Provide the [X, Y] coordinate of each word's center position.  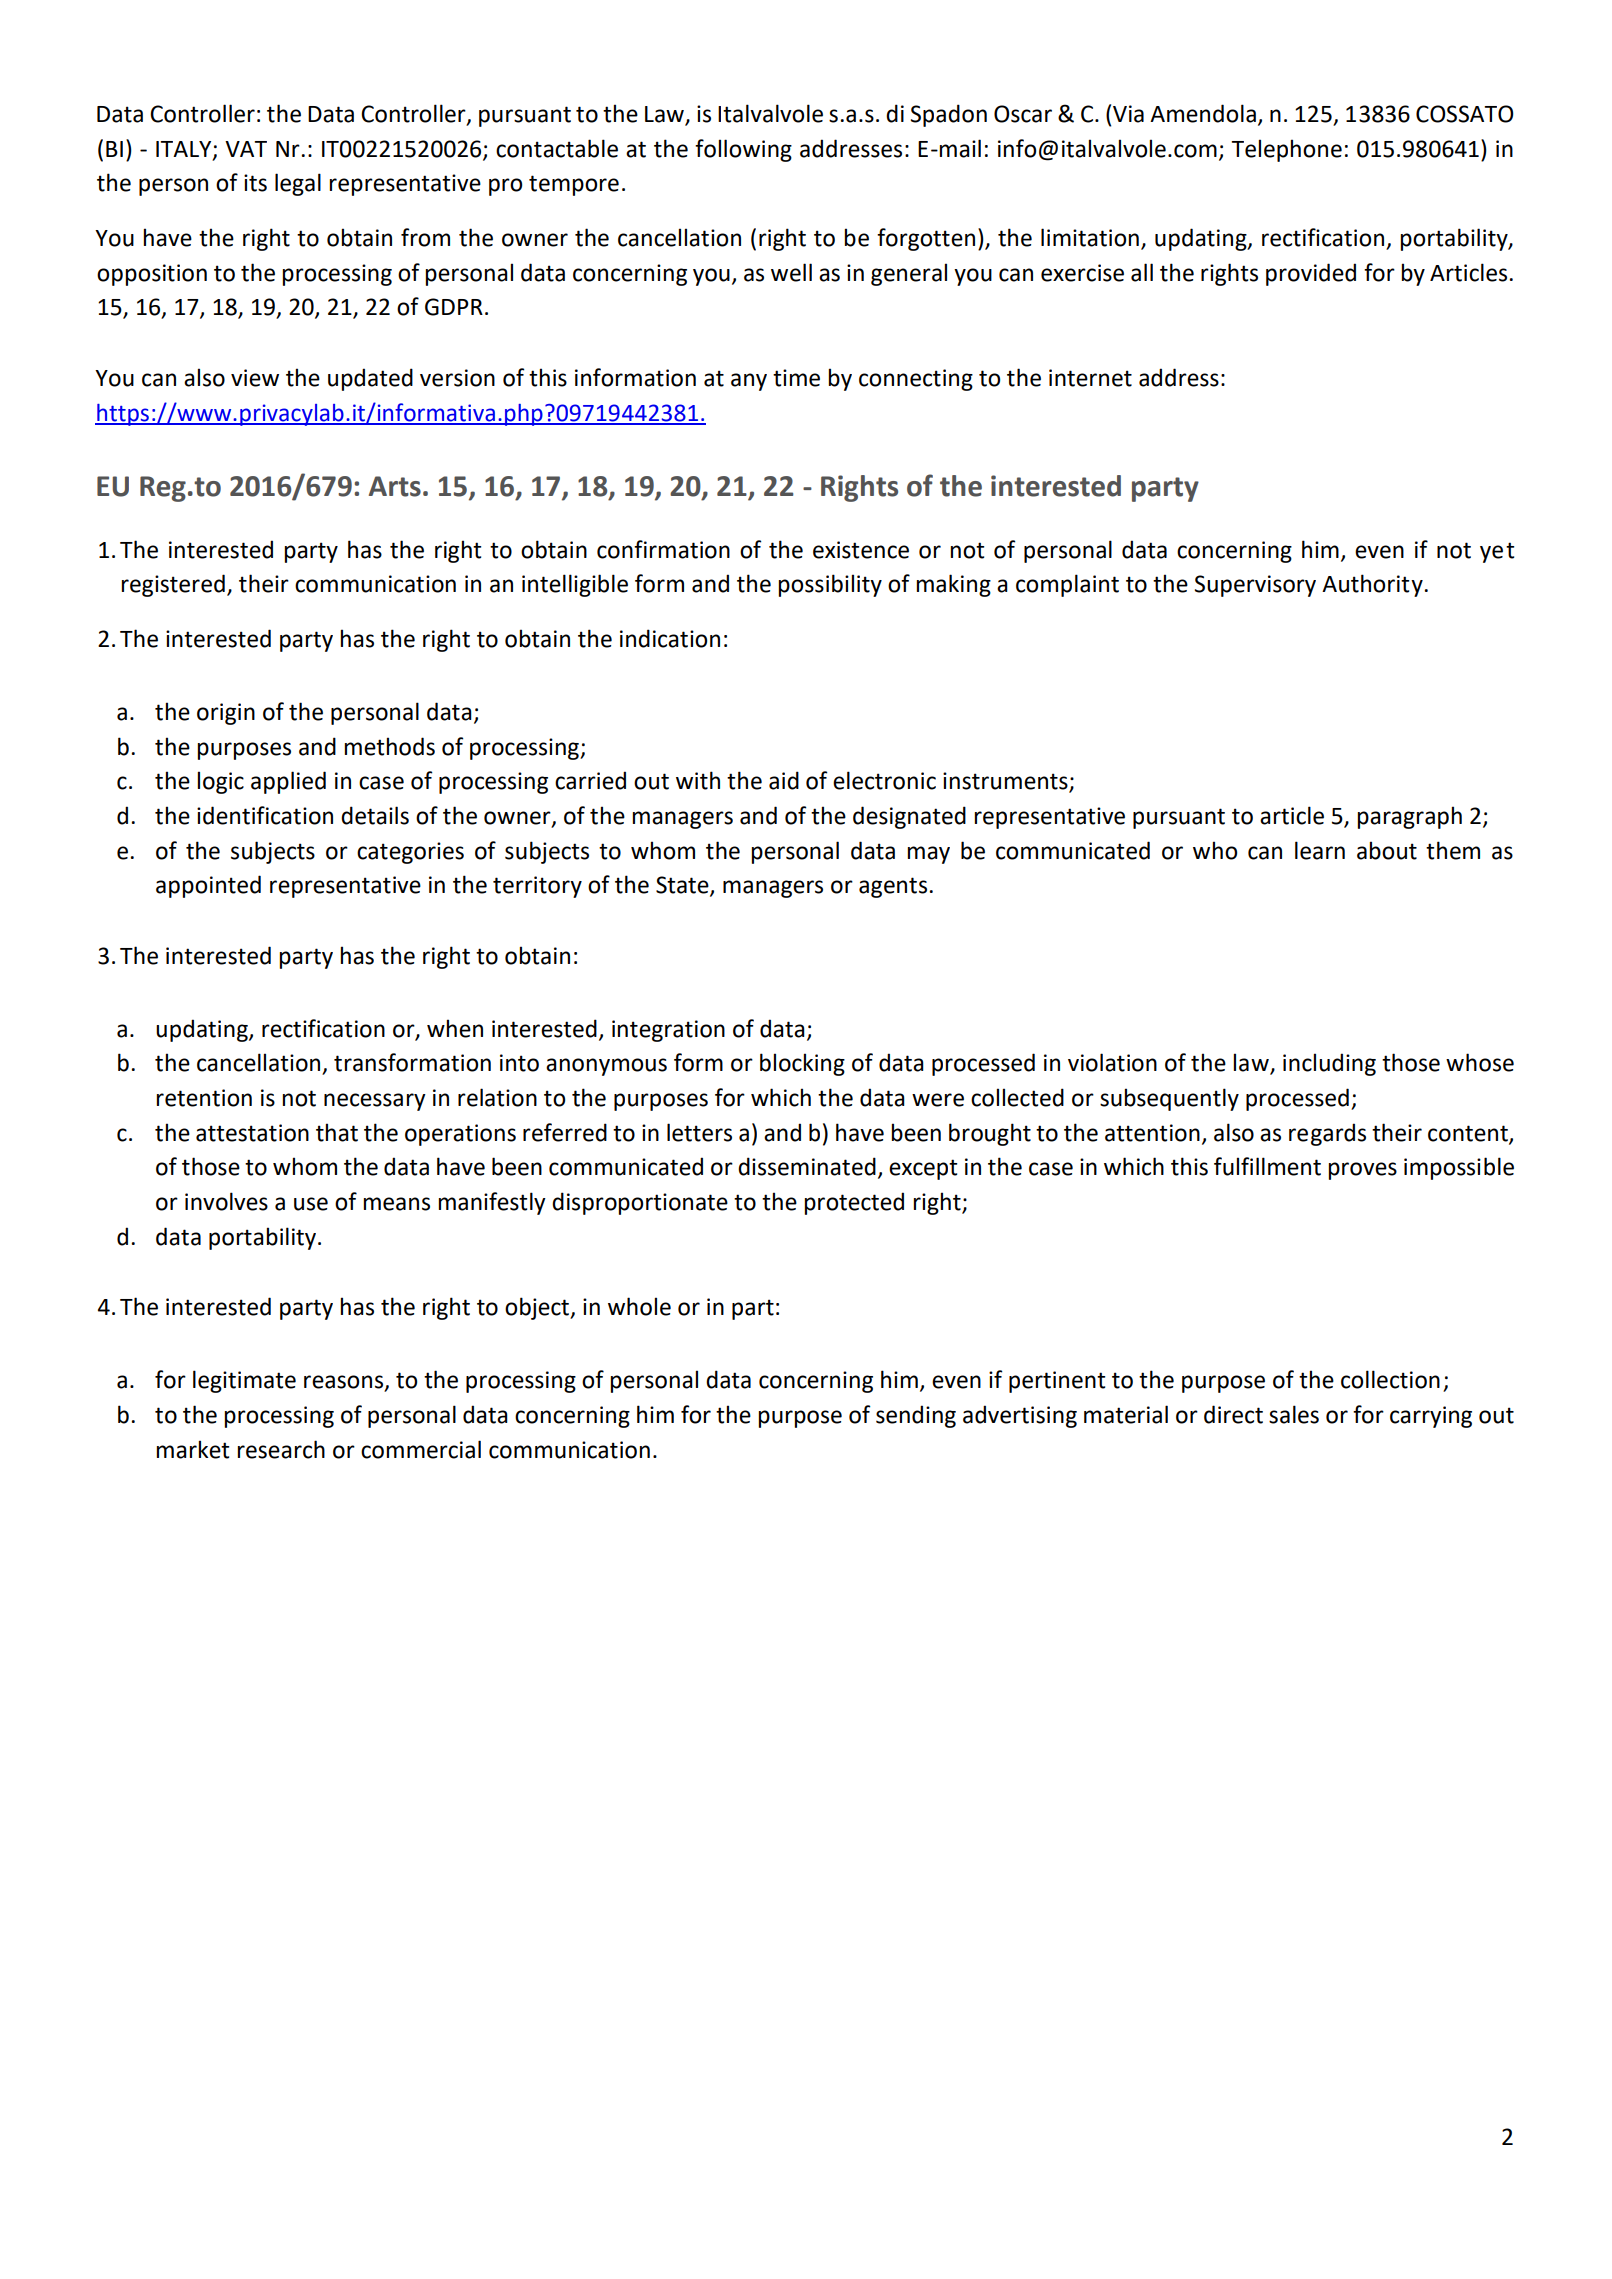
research [281, 1449]
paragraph [1409, 817]
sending [916, 1416]
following [743, 150]
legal [298, 184]
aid [784, 780]
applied [288, 782]
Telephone [1286, 150]
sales [1294, 1414]
